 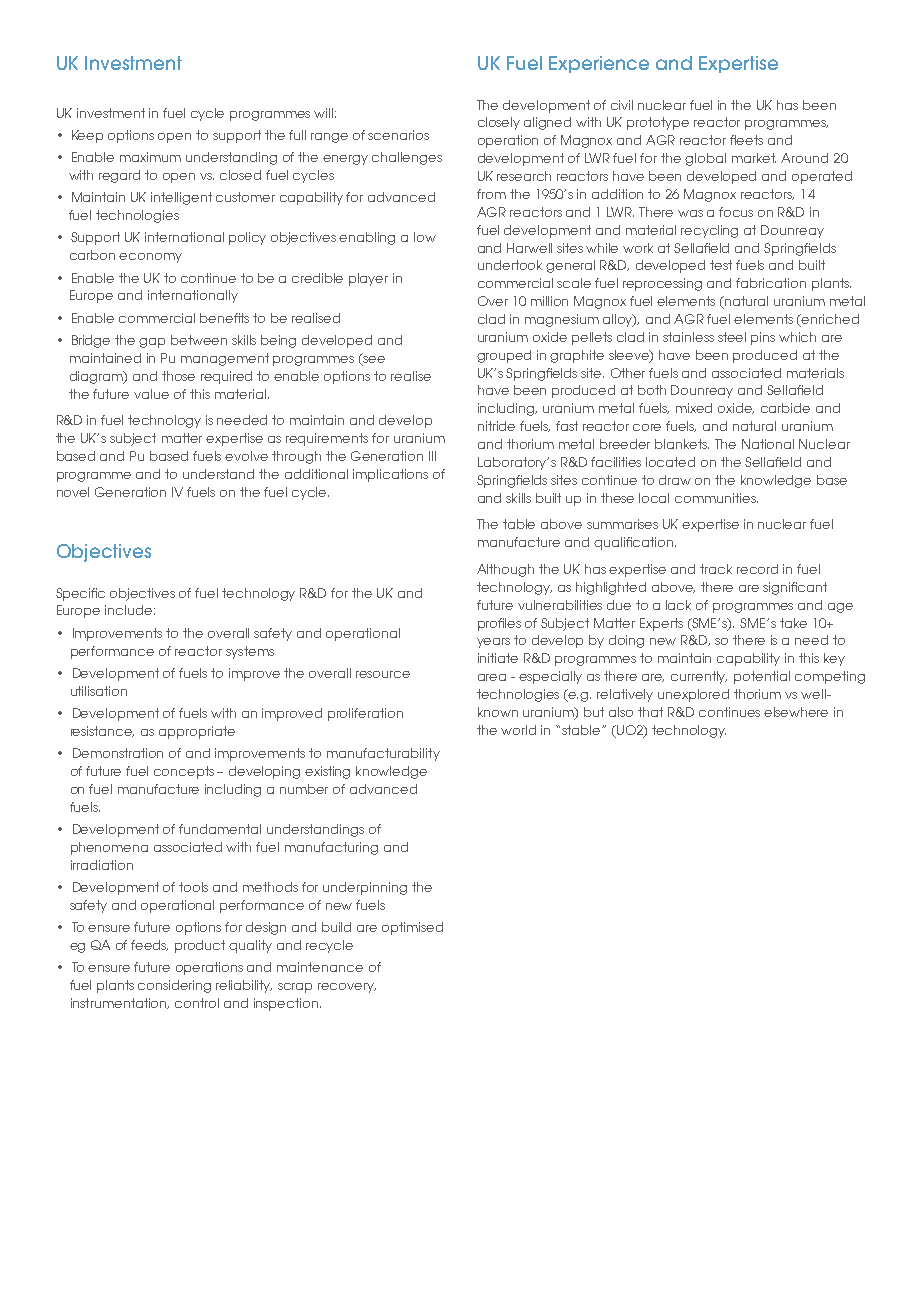 I want to click on fleets, so click(x=746, y=140).
